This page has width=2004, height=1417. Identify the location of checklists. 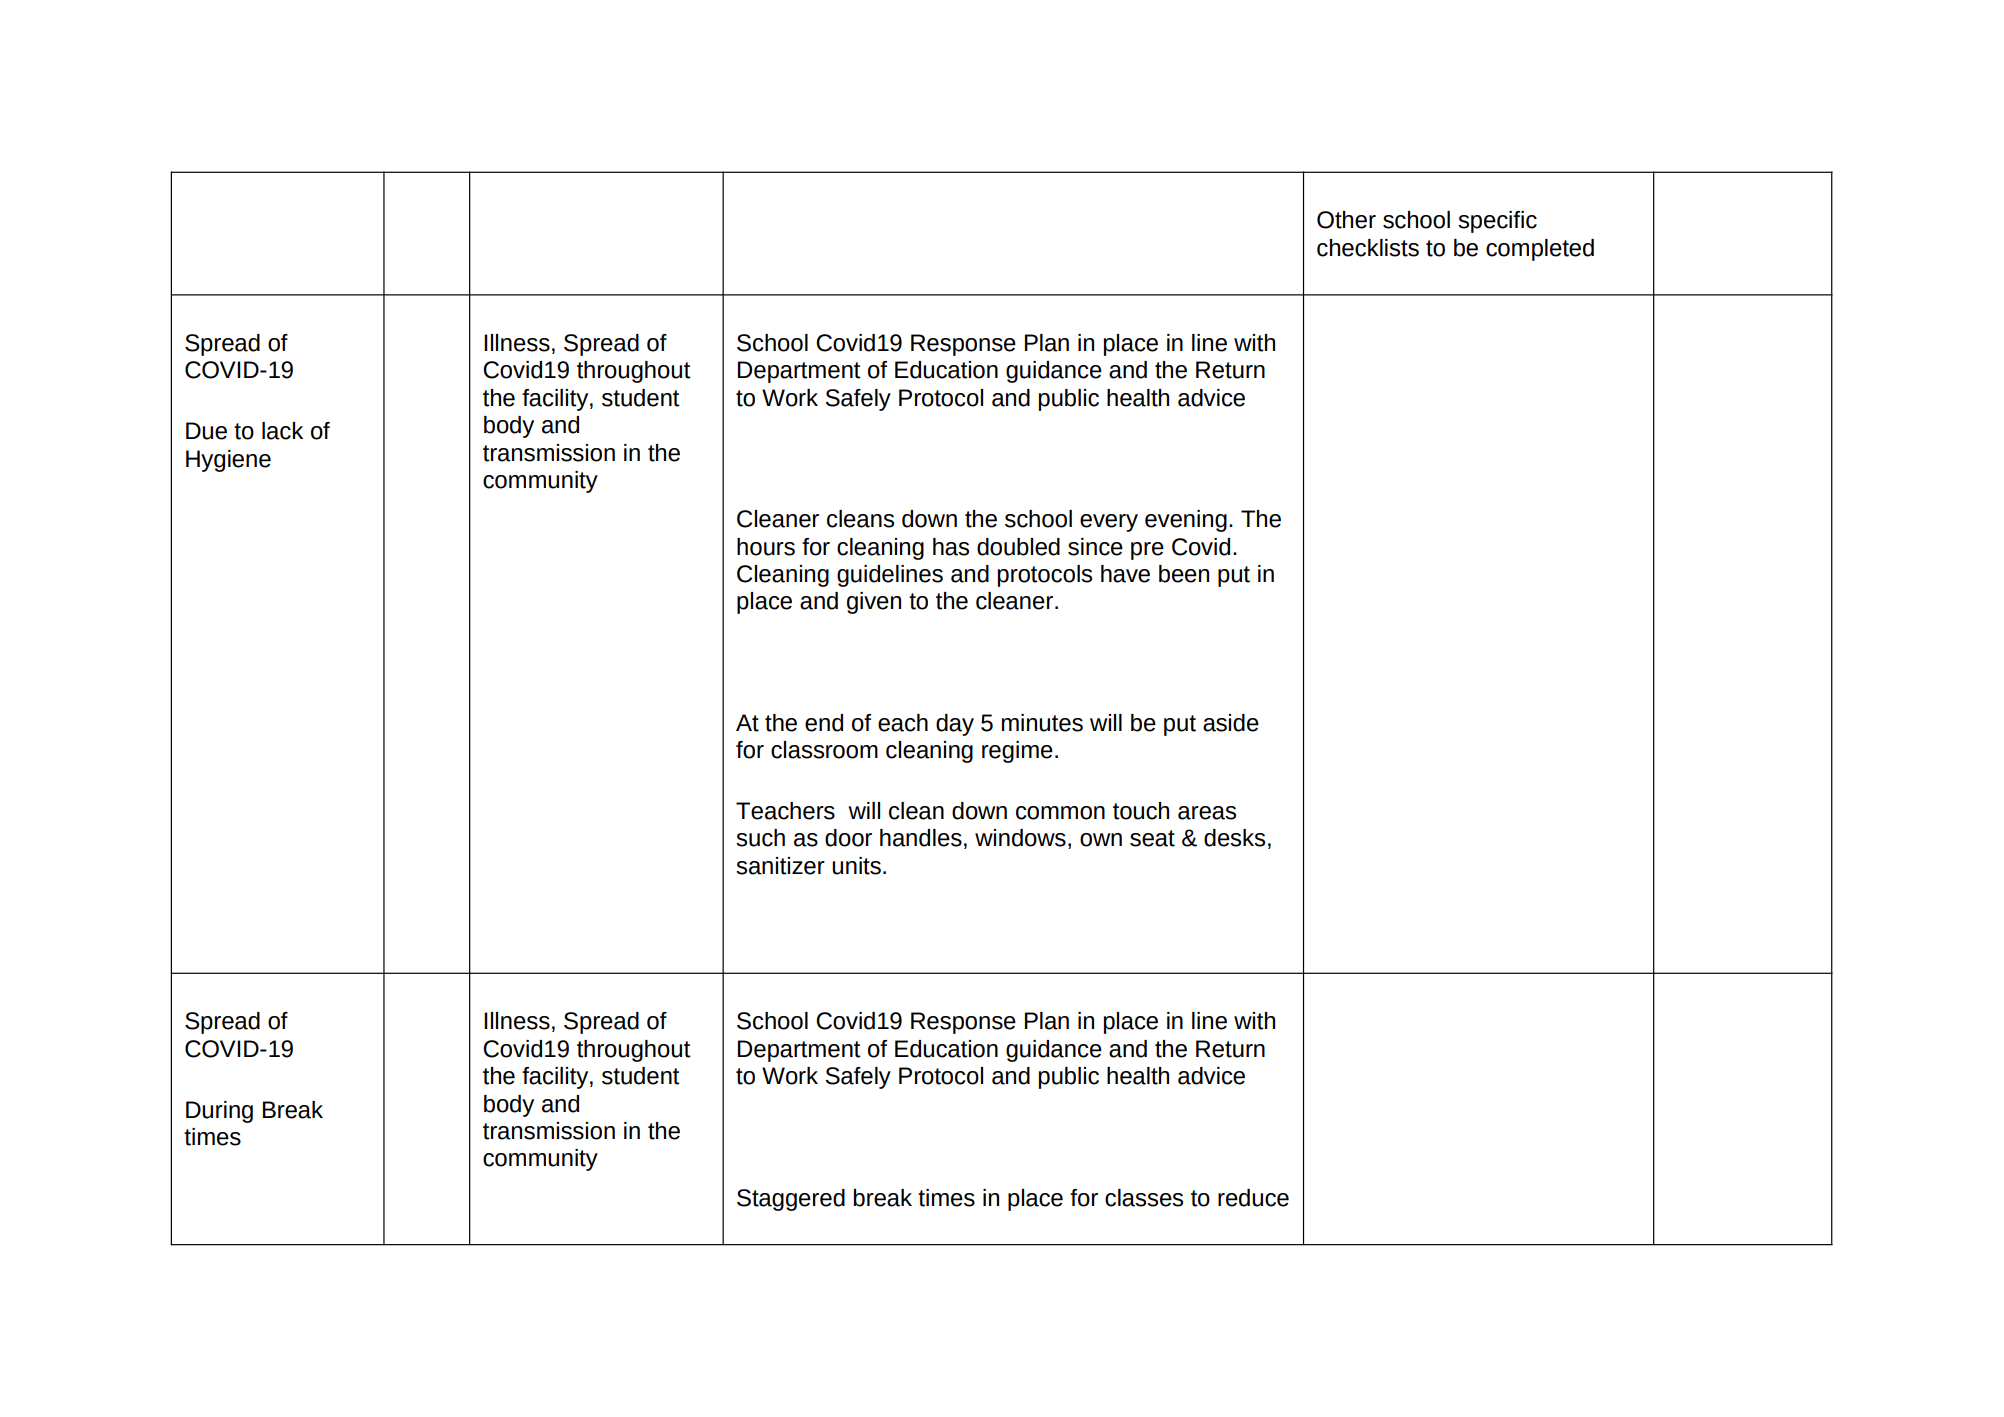
(1368, 248).
